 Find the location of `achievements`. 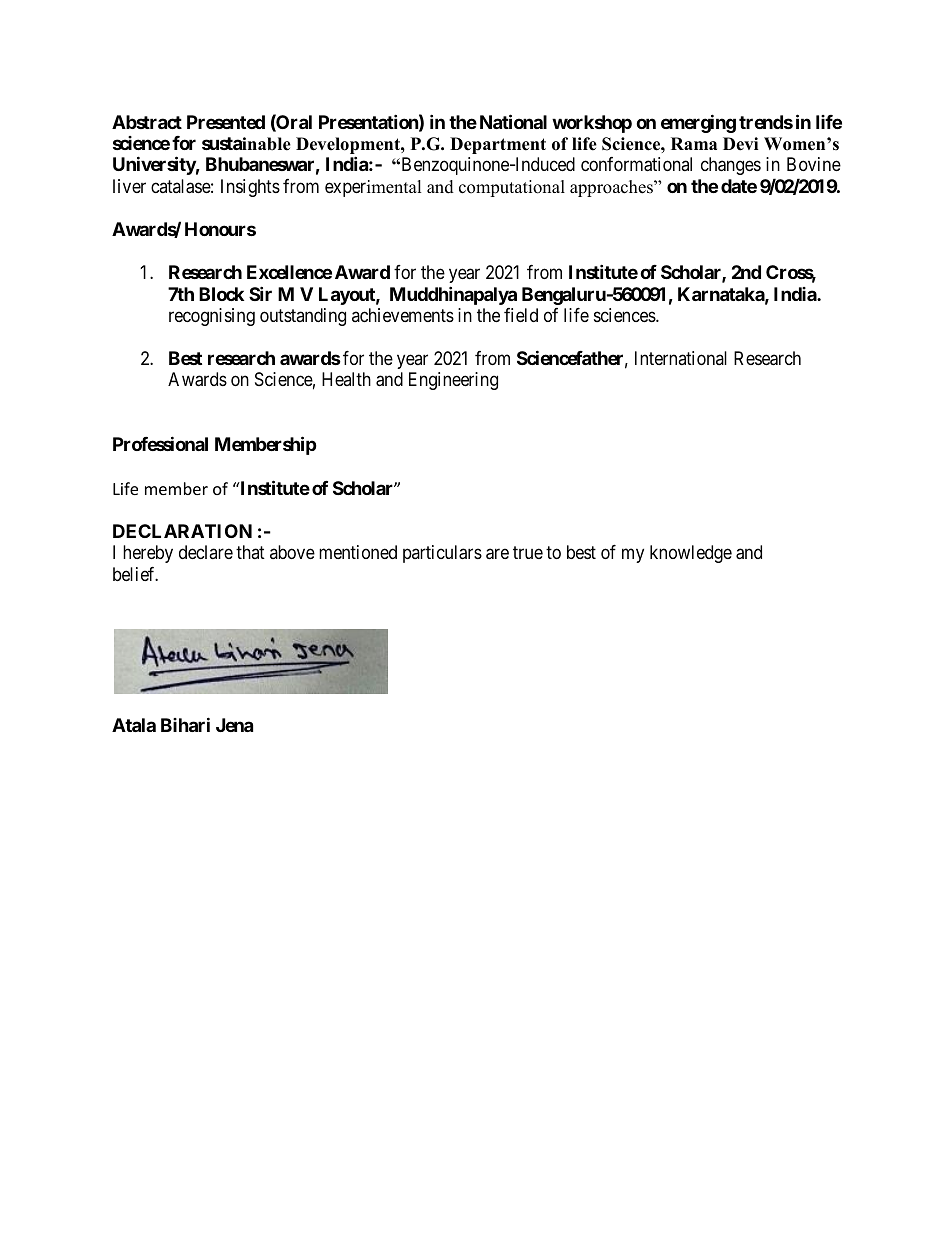

achievements is located at coordinates (403, 315).
